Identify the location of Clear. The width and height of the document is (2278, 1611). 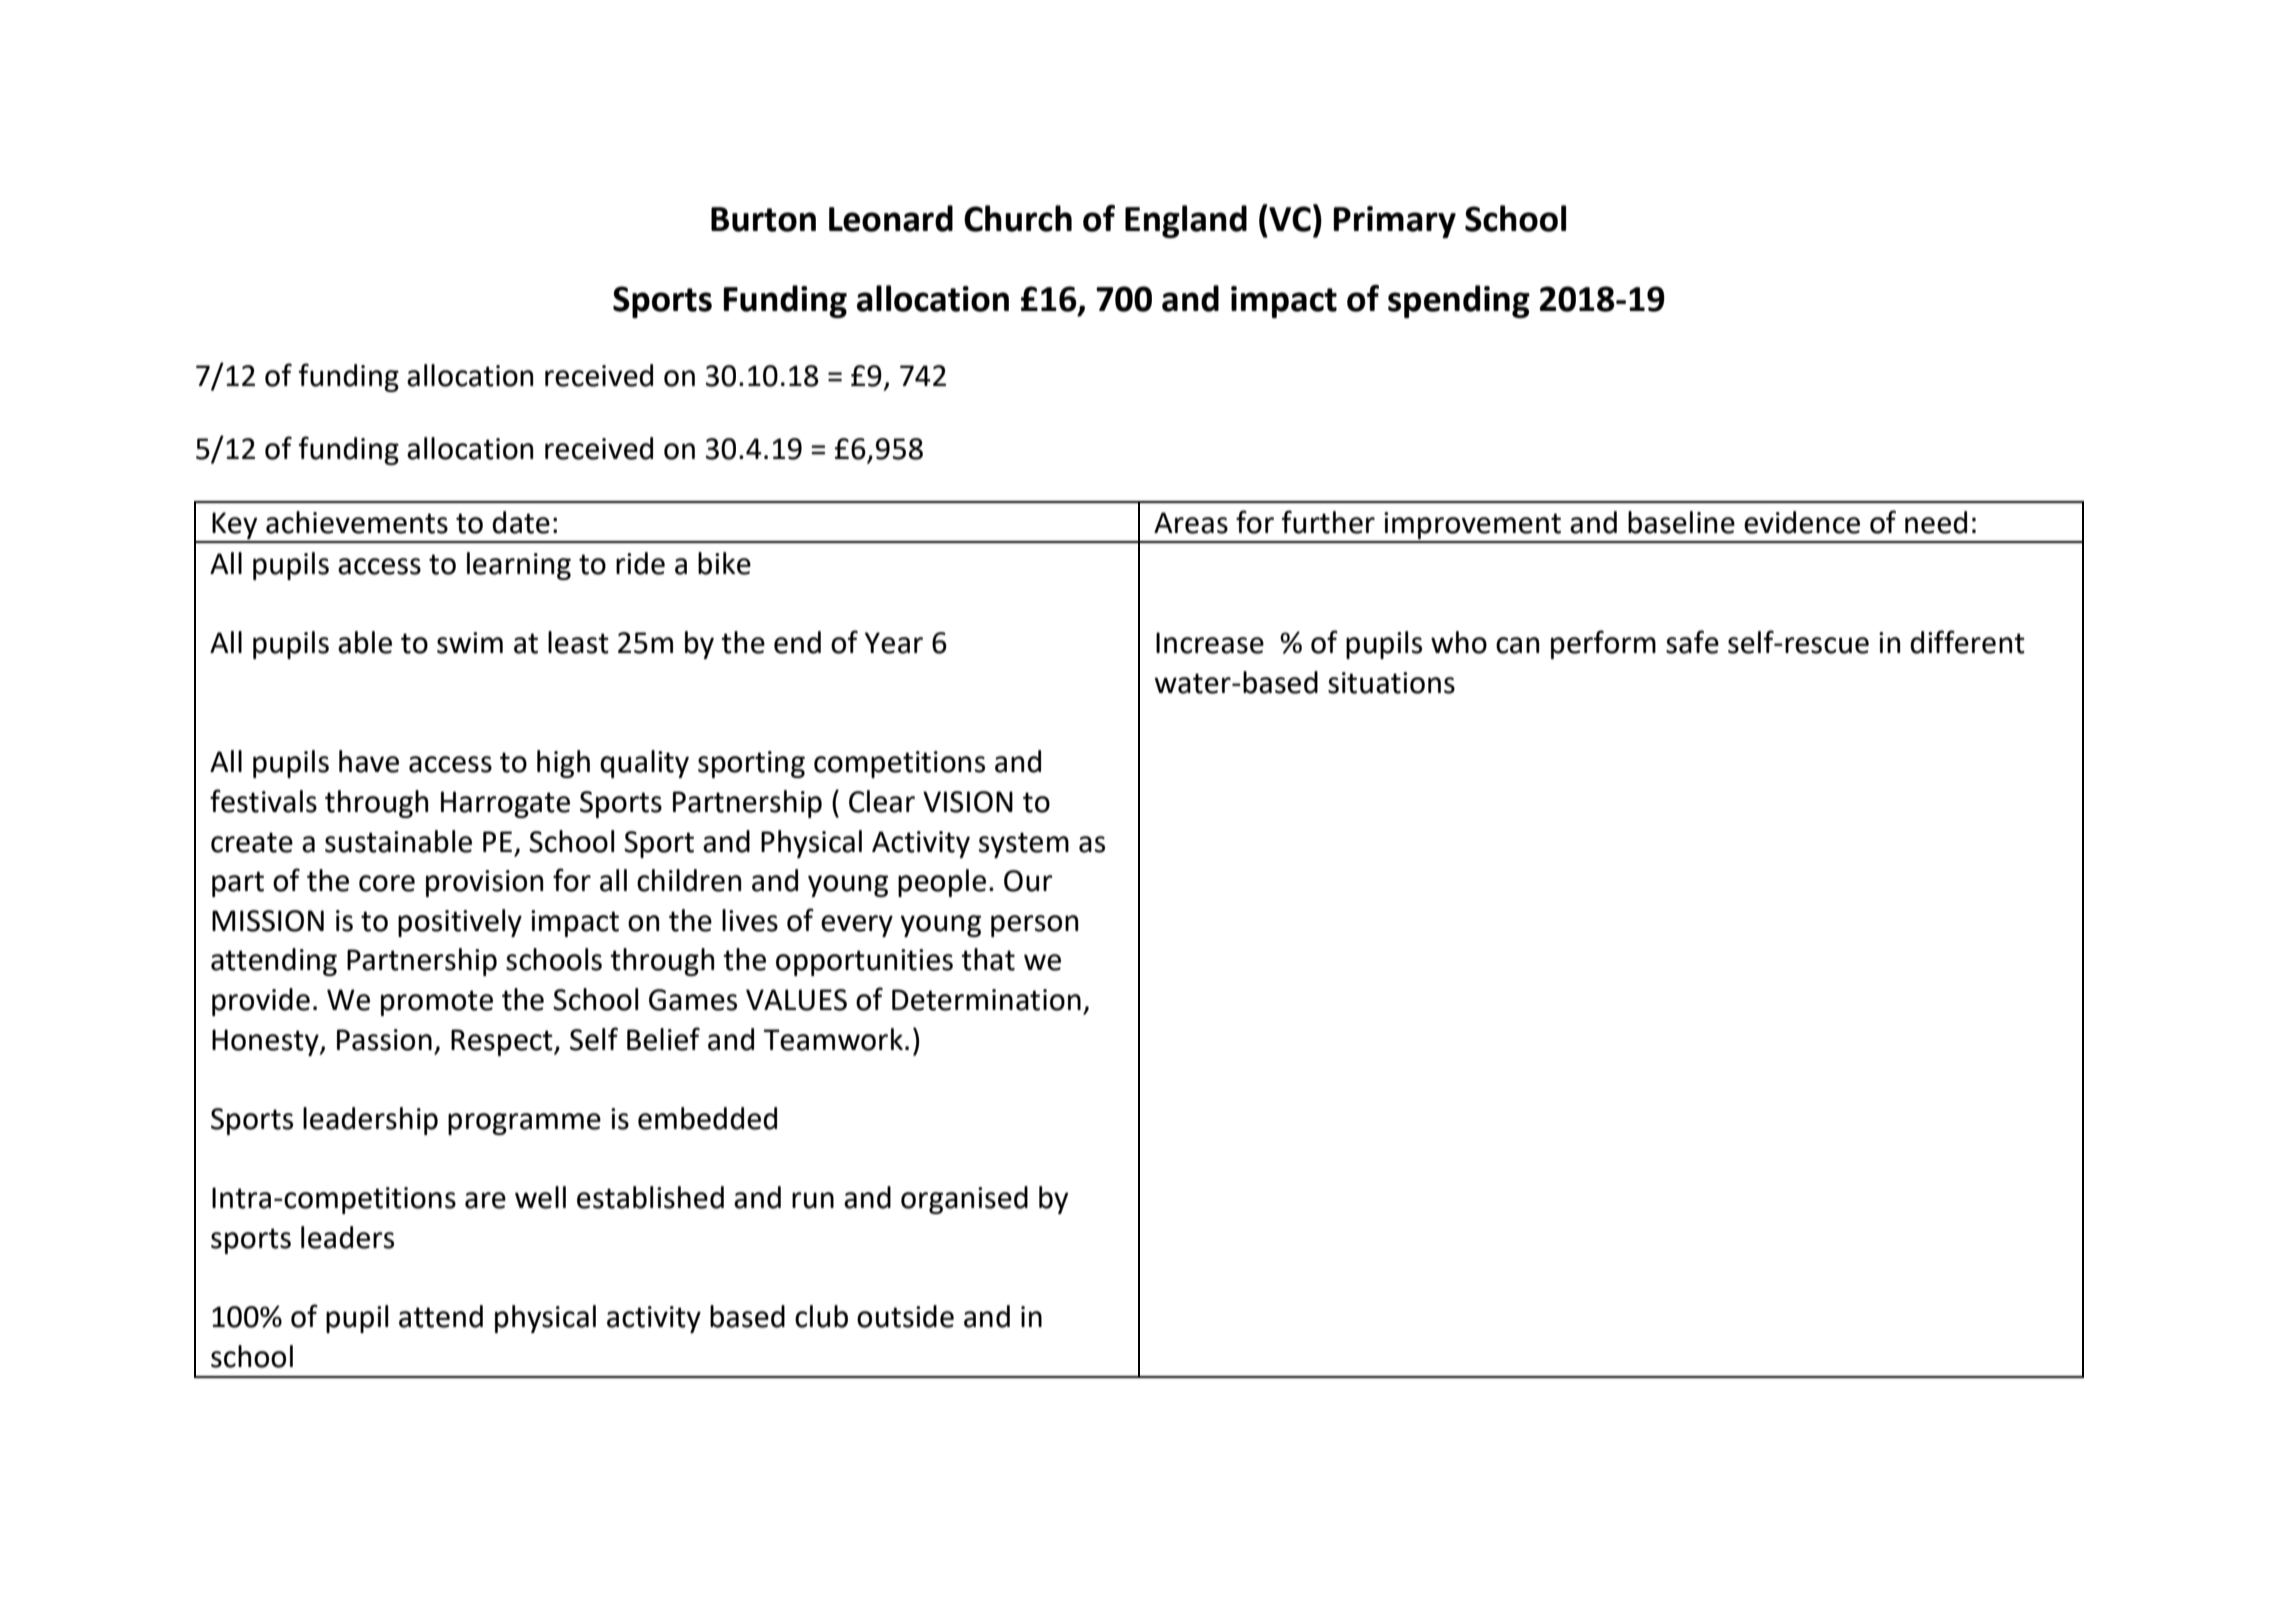
(882, 801).
